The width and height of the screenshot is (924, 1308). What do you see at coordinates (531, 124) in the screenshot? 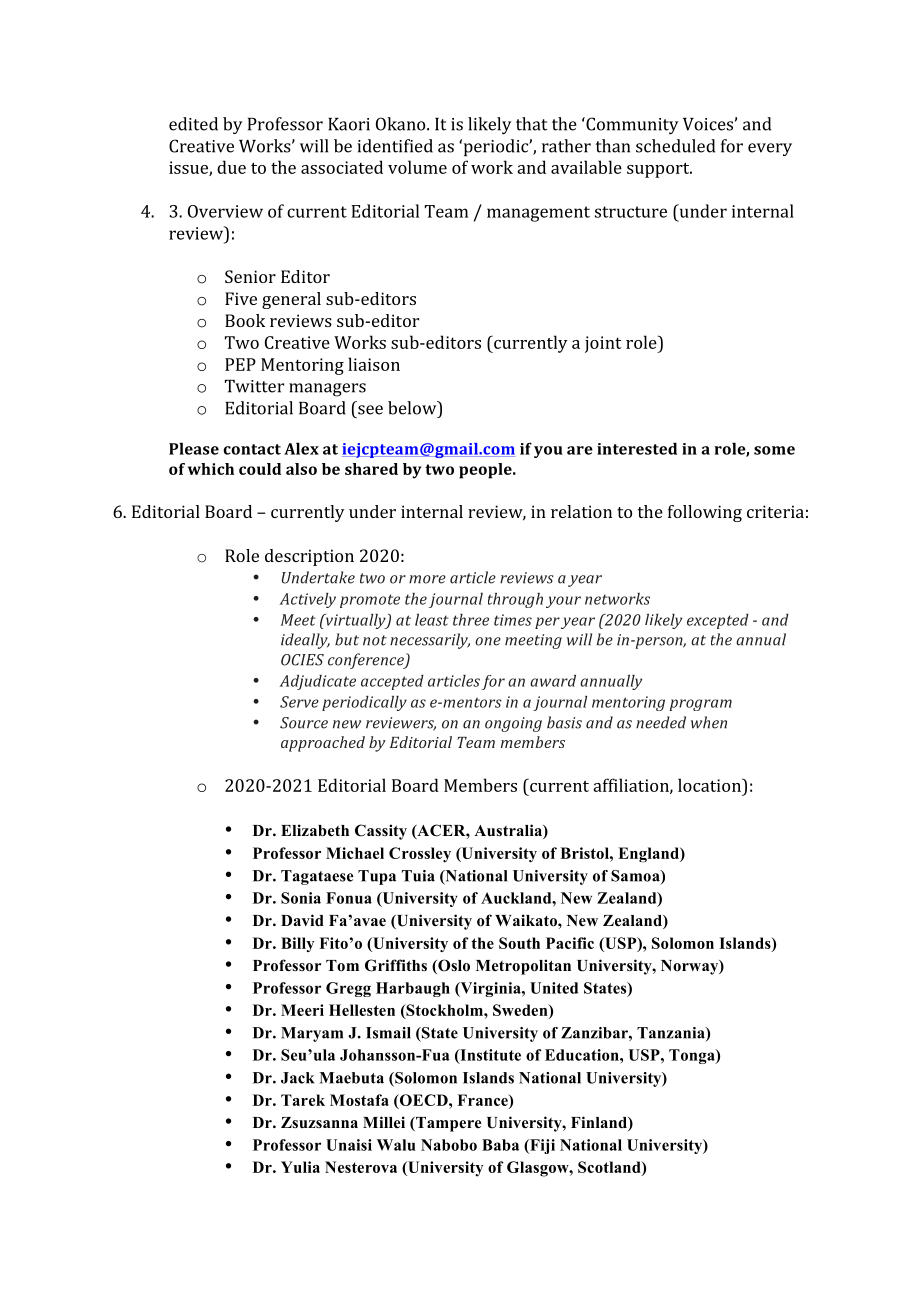
I see `that` at bounding box center [531, 124].
